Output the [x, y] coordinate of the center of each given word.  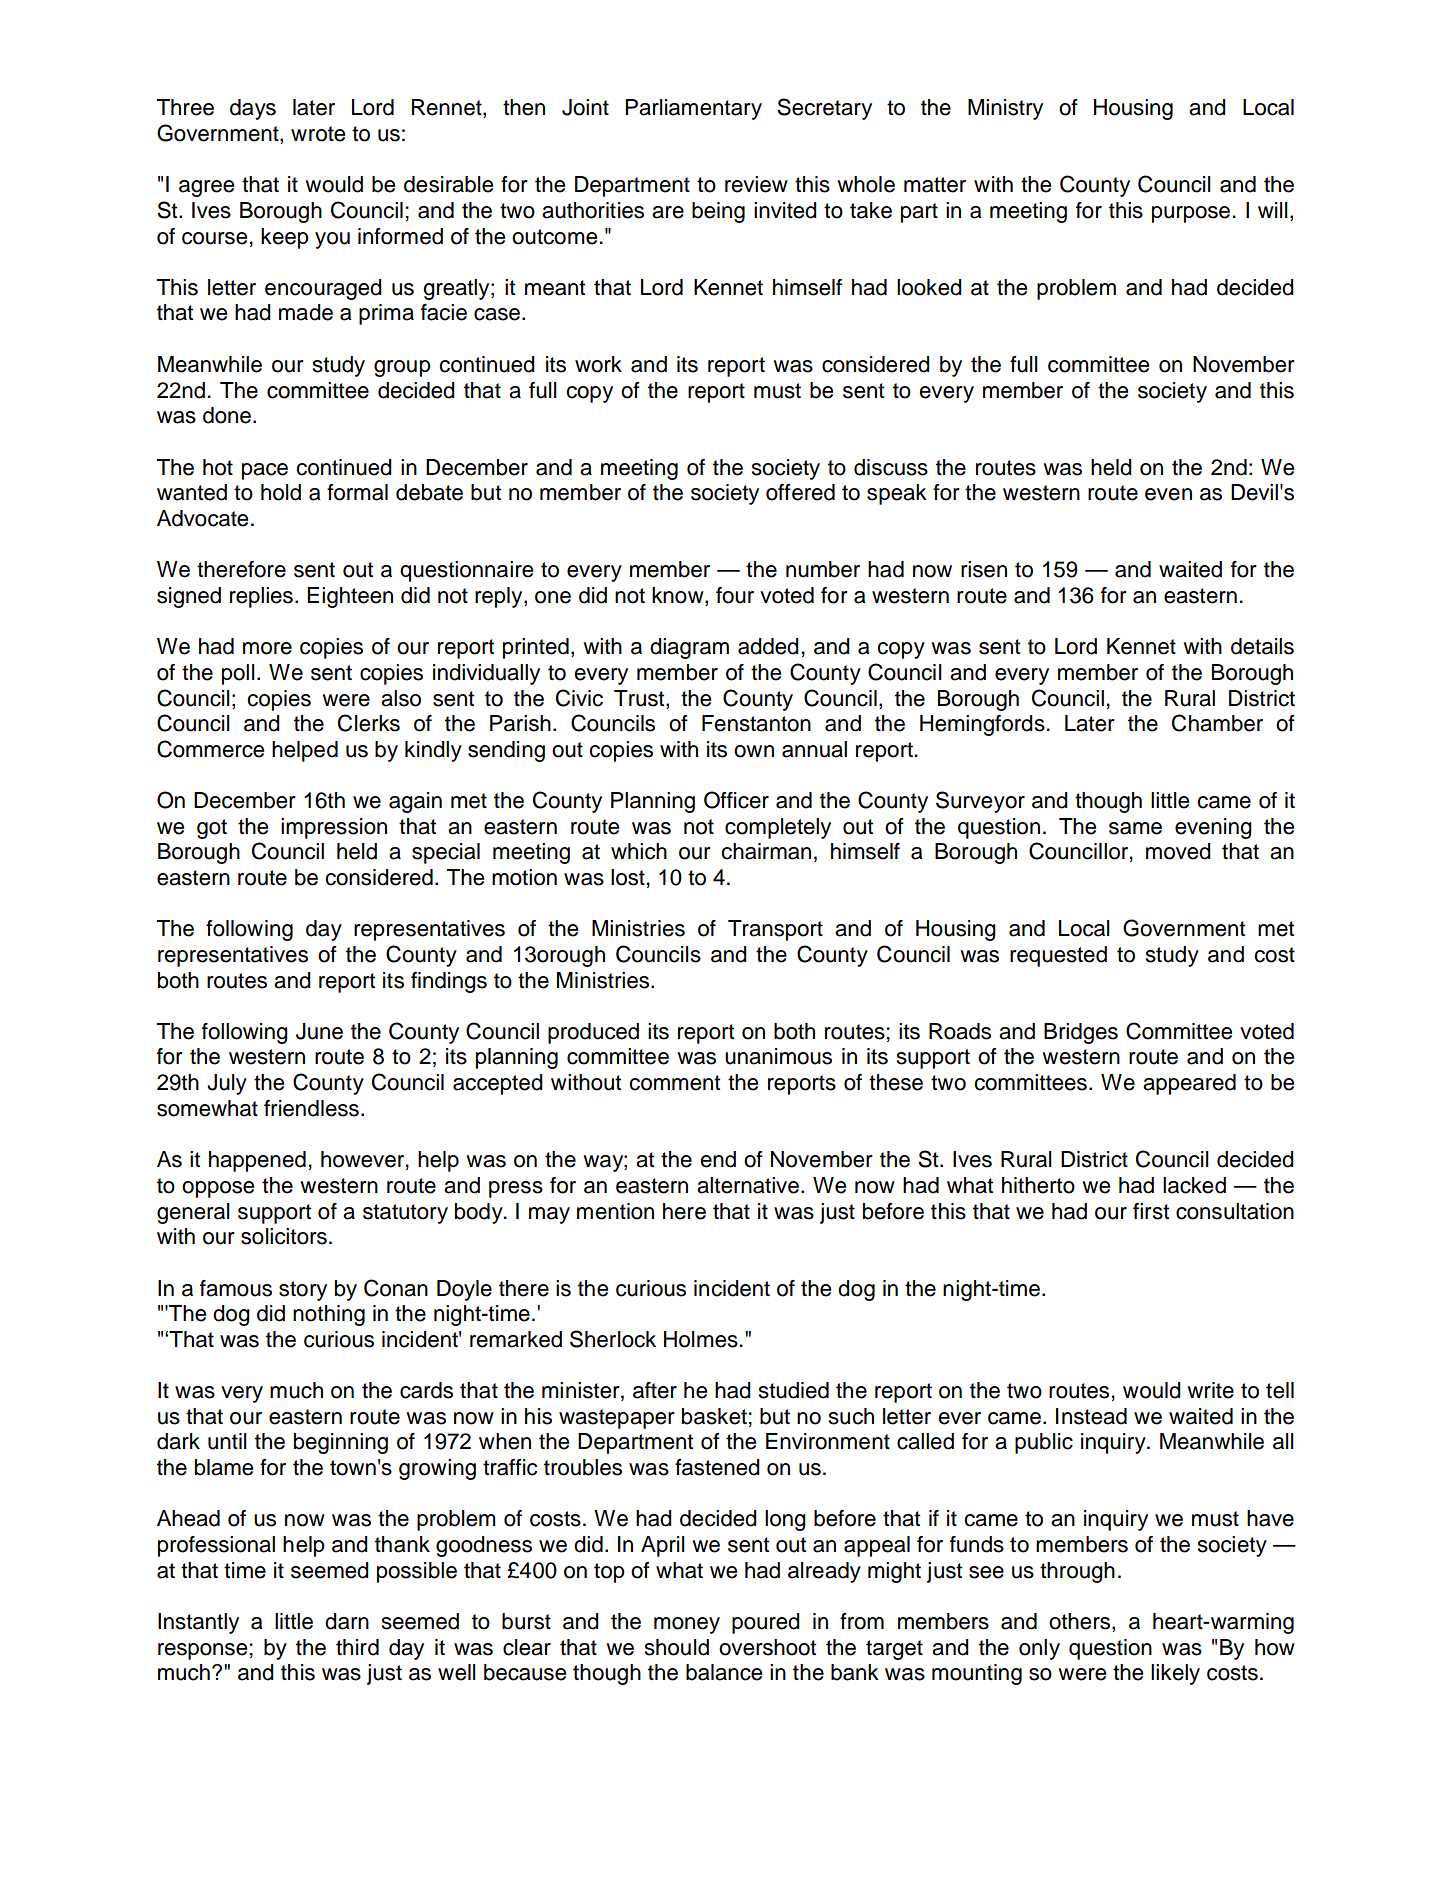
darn [347, 1621]
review [756, 184]
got [212, 829]
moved [1178, 851]
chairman [766, 851]
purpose [1191, 214]
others [1081, 1622]
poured [766, 1623]
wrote [318, 134]
